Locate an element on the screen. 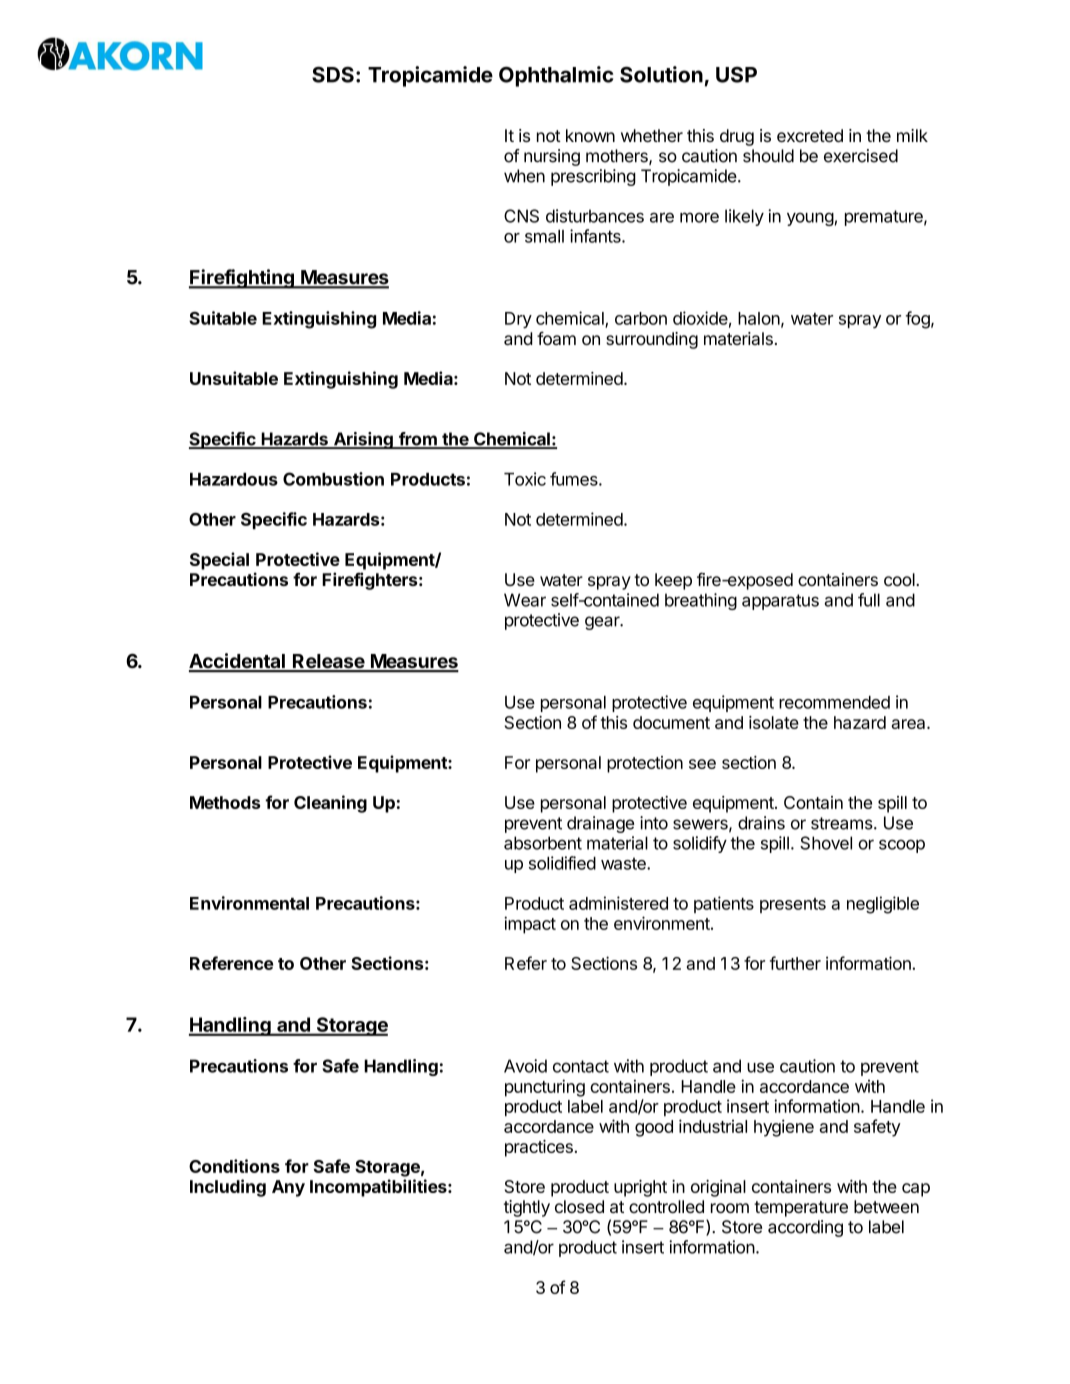 This screenshot has width=1070, height=1384. temperature is located at coordinates (801, 1209).
